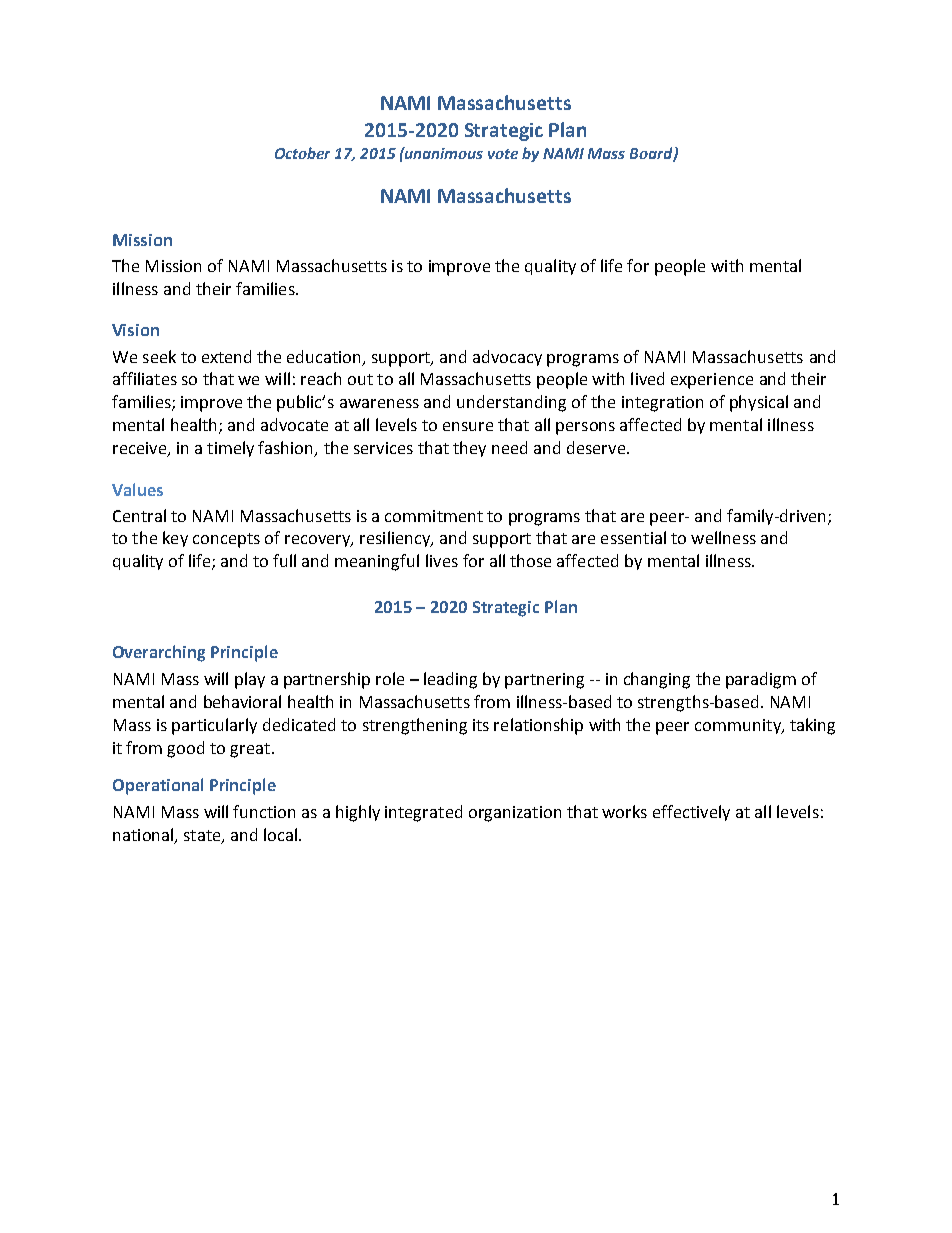  Describe the element at coordinates (137, 489) in the image. I see `Values` at that location.
